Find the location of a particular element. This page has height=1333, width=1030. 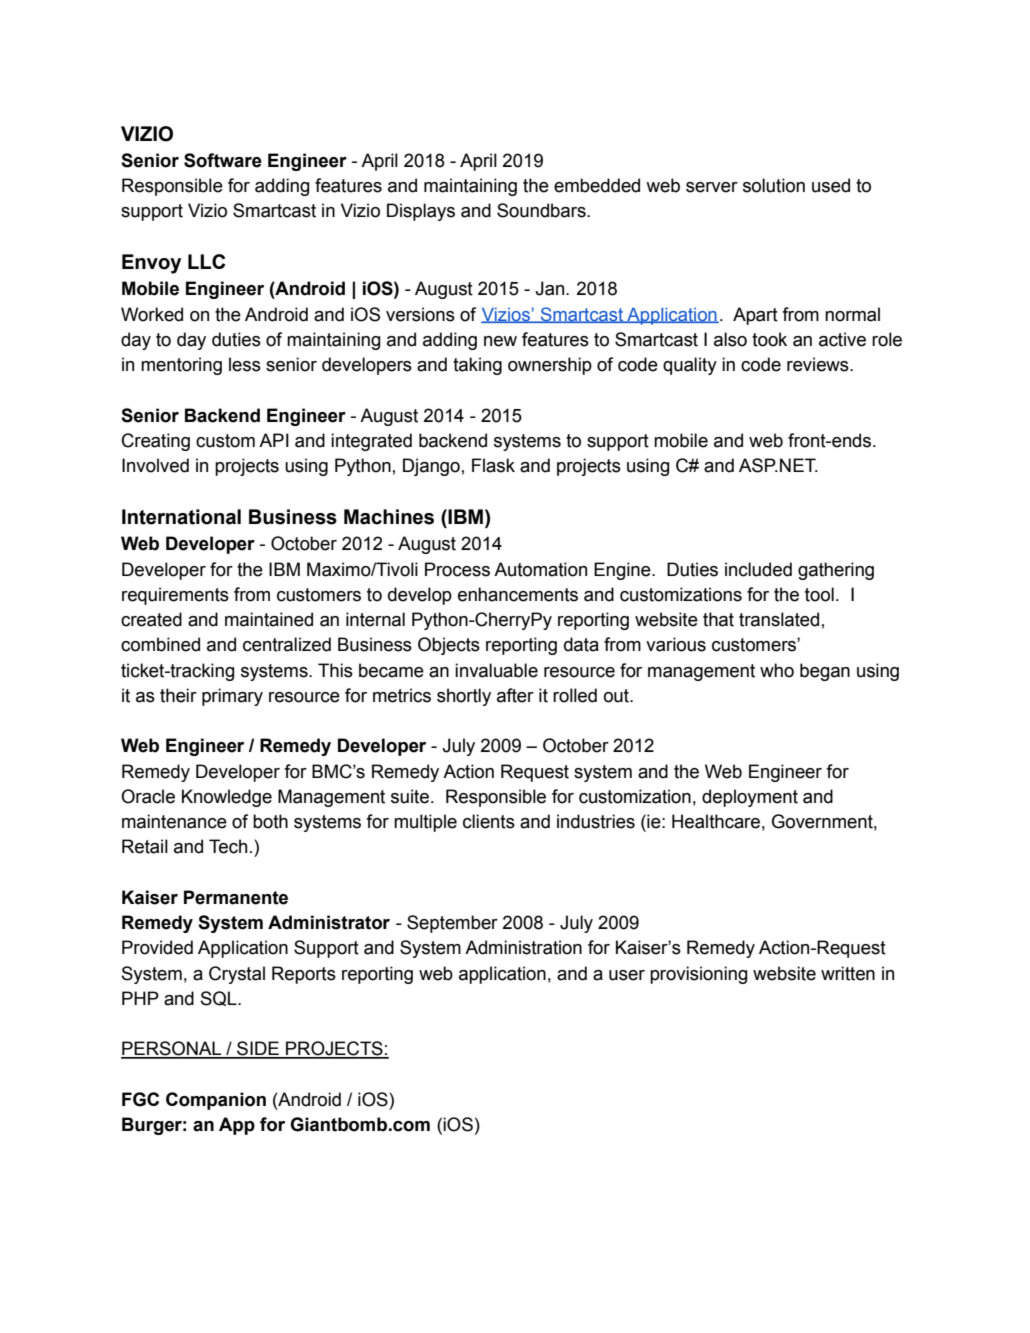

maintained is located at coordinates (269, 619).
